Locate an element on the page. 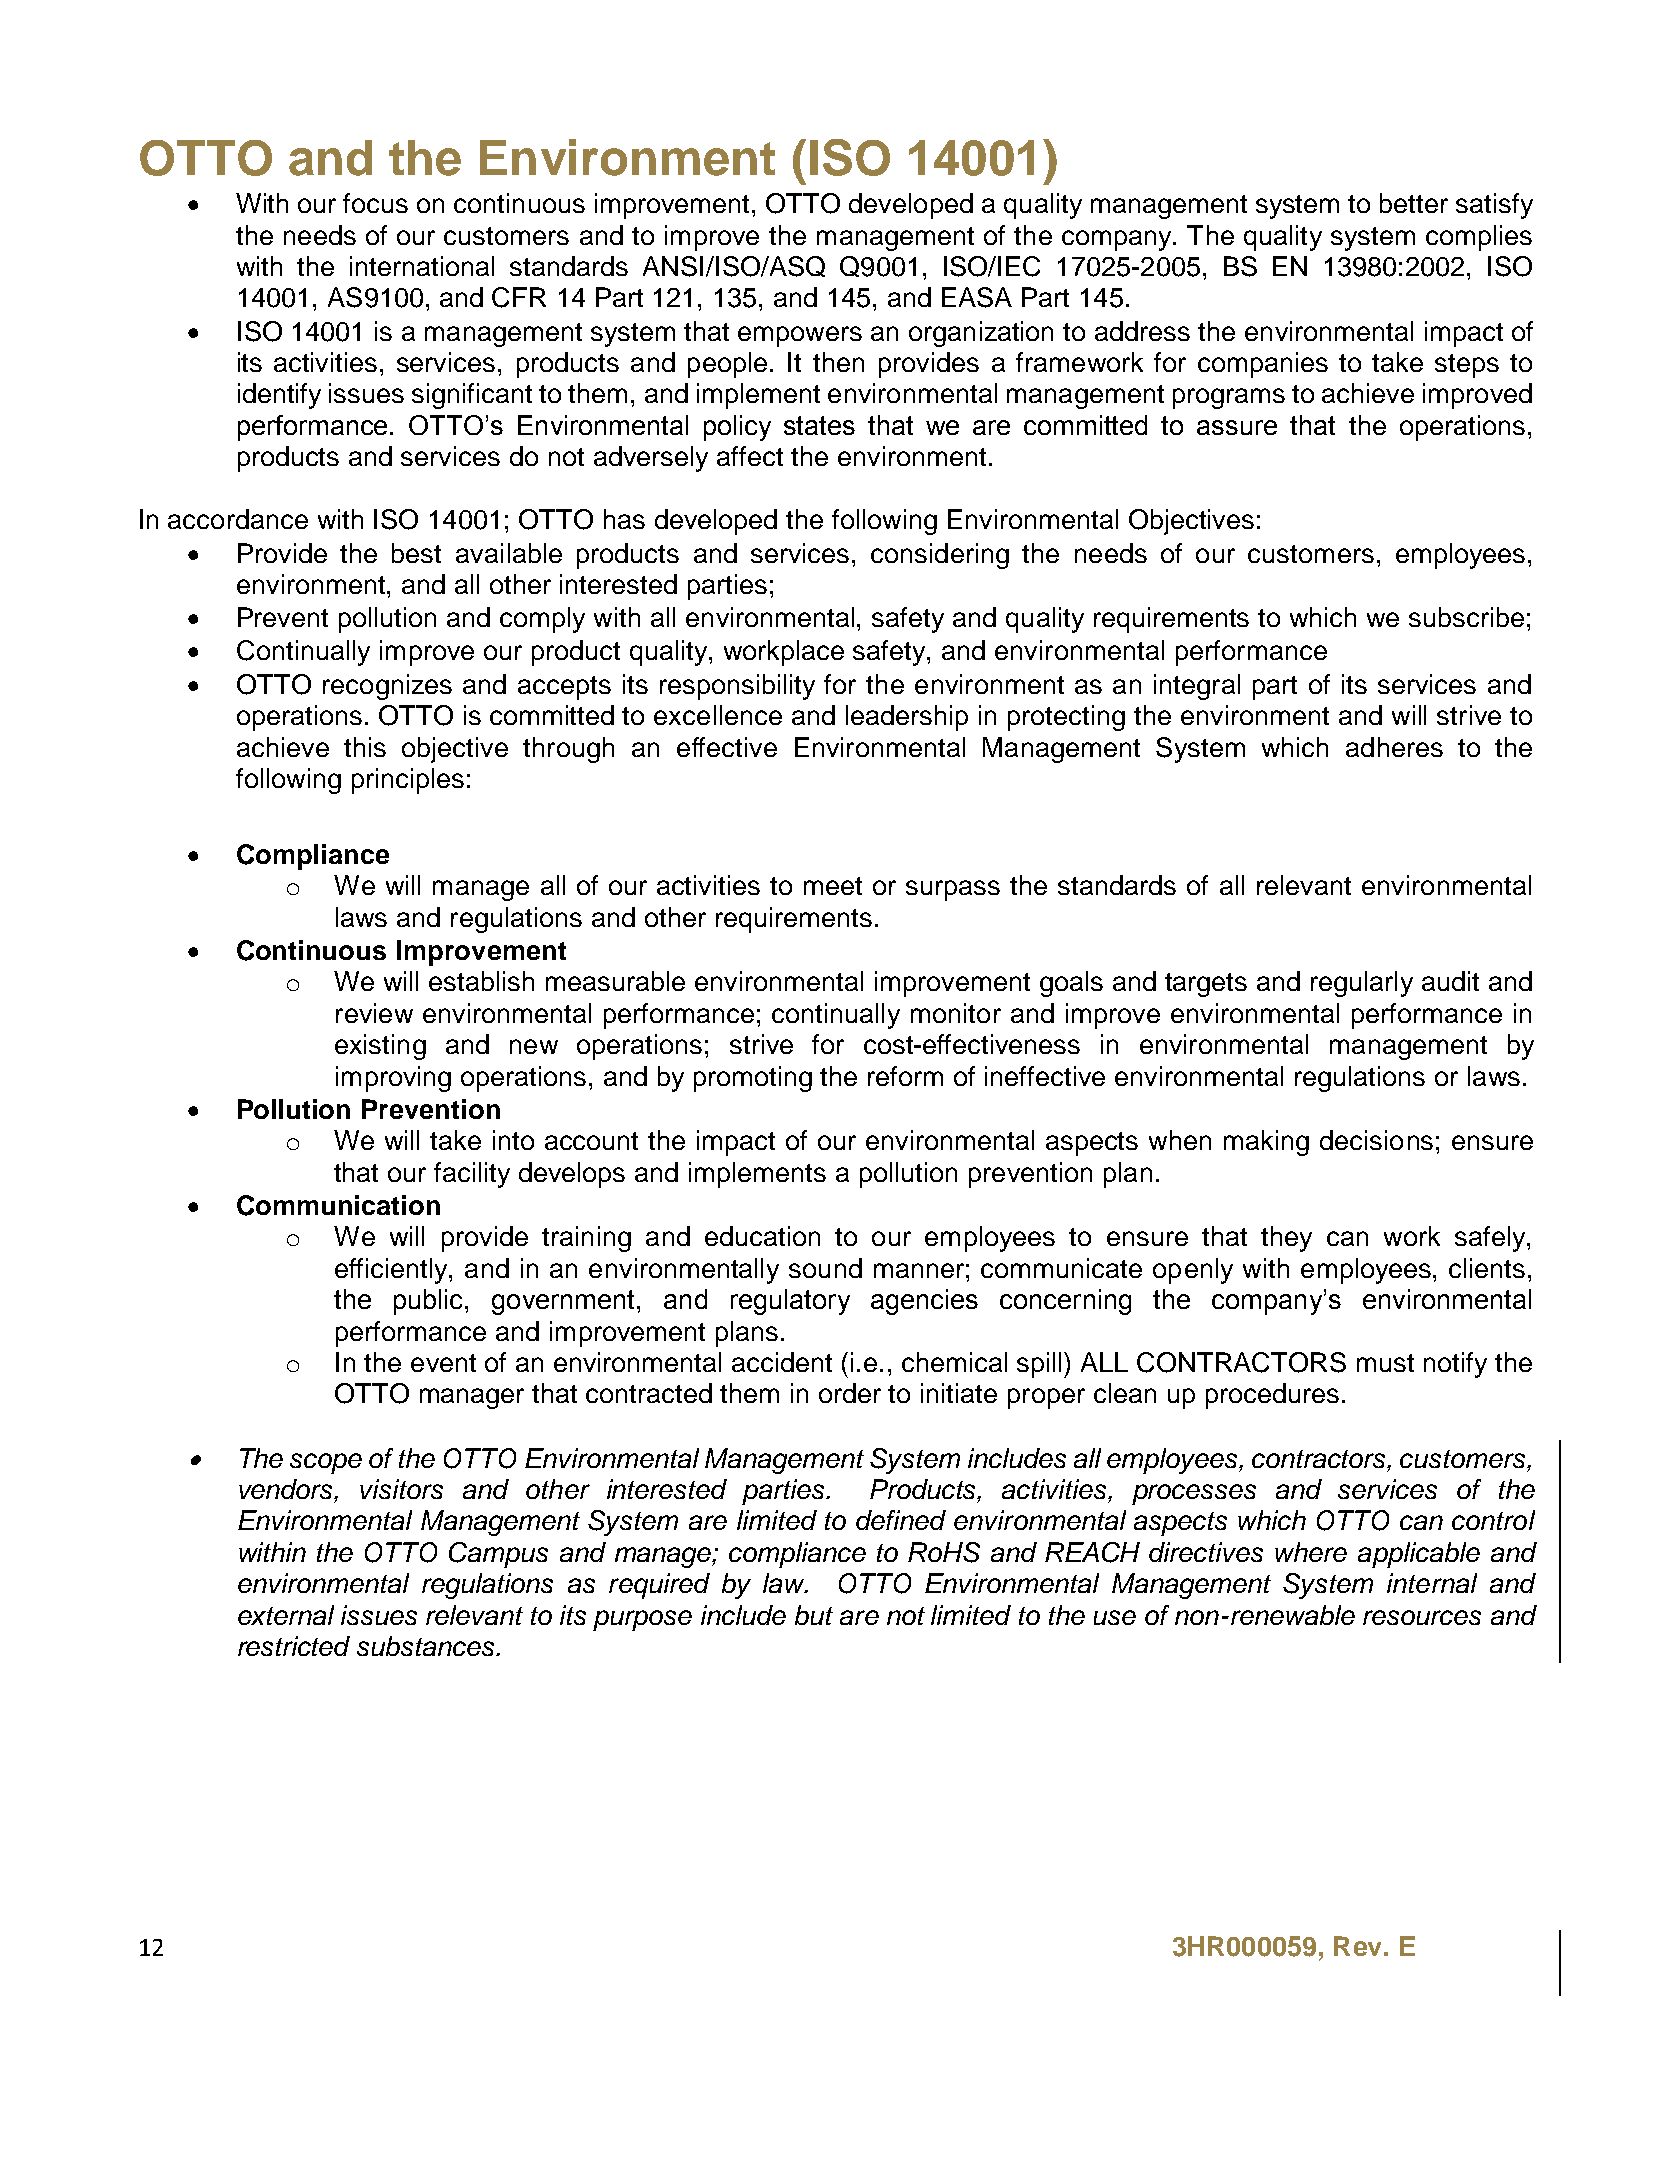 This image has height=2163, width=1672. regularly is located at coordinates (1362, 984).
